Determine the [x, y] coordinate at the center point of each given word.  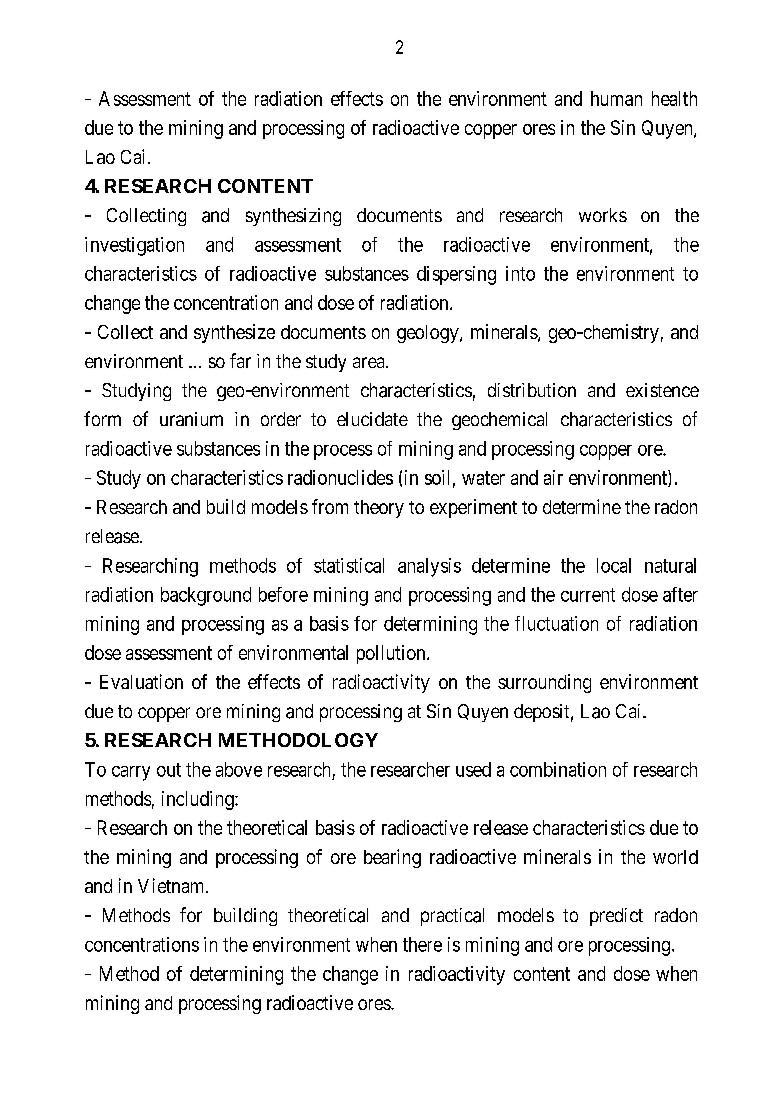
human [616, 98]
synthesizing [293, 217]
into [520, 273]
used [473, 769]
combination [558, 769]
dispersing [456, 275]
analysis [429, 567]
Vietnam [172, 885]
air [553, 477]
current [588, 595]
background [206, 596]
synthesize [234, 333]
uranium [191, 419]
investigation [134, 246]
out [169, 770]
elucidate [372, 419]
